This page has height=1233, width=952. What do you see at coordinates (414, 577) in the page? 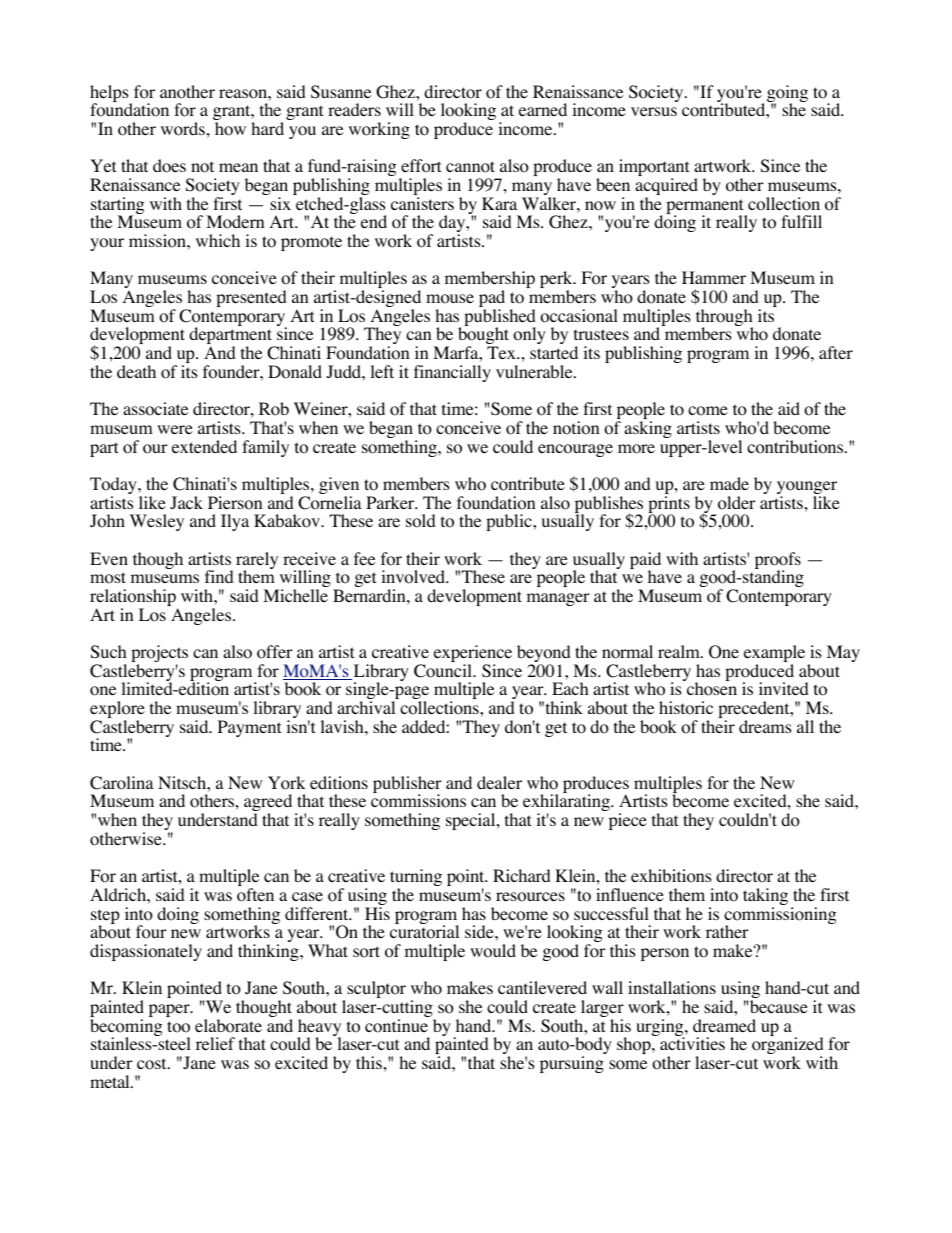
I see `involved` at bounding box center [414, 577].
